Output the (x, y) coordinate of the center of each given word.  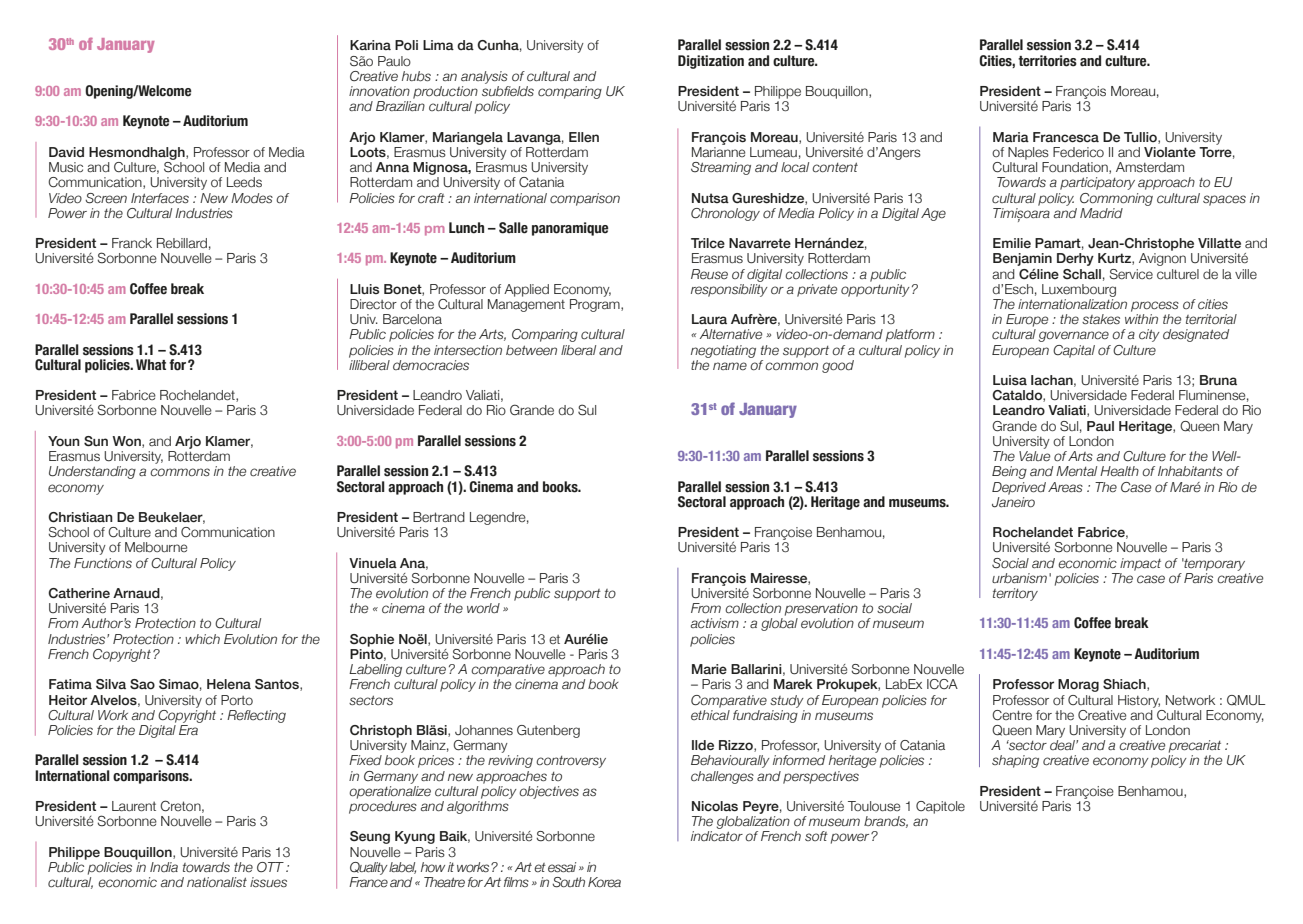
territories (1047, 61)
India (164, 867)
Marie (709, 669)
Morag (1078, 685)
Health (1119, 471)
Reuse (709, 274)
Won (127, 442)
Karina (370, 45)
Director (373, 304)
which (202, 639)
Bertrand (439, 517)
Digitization (711, 62)
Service (1131, 274)
